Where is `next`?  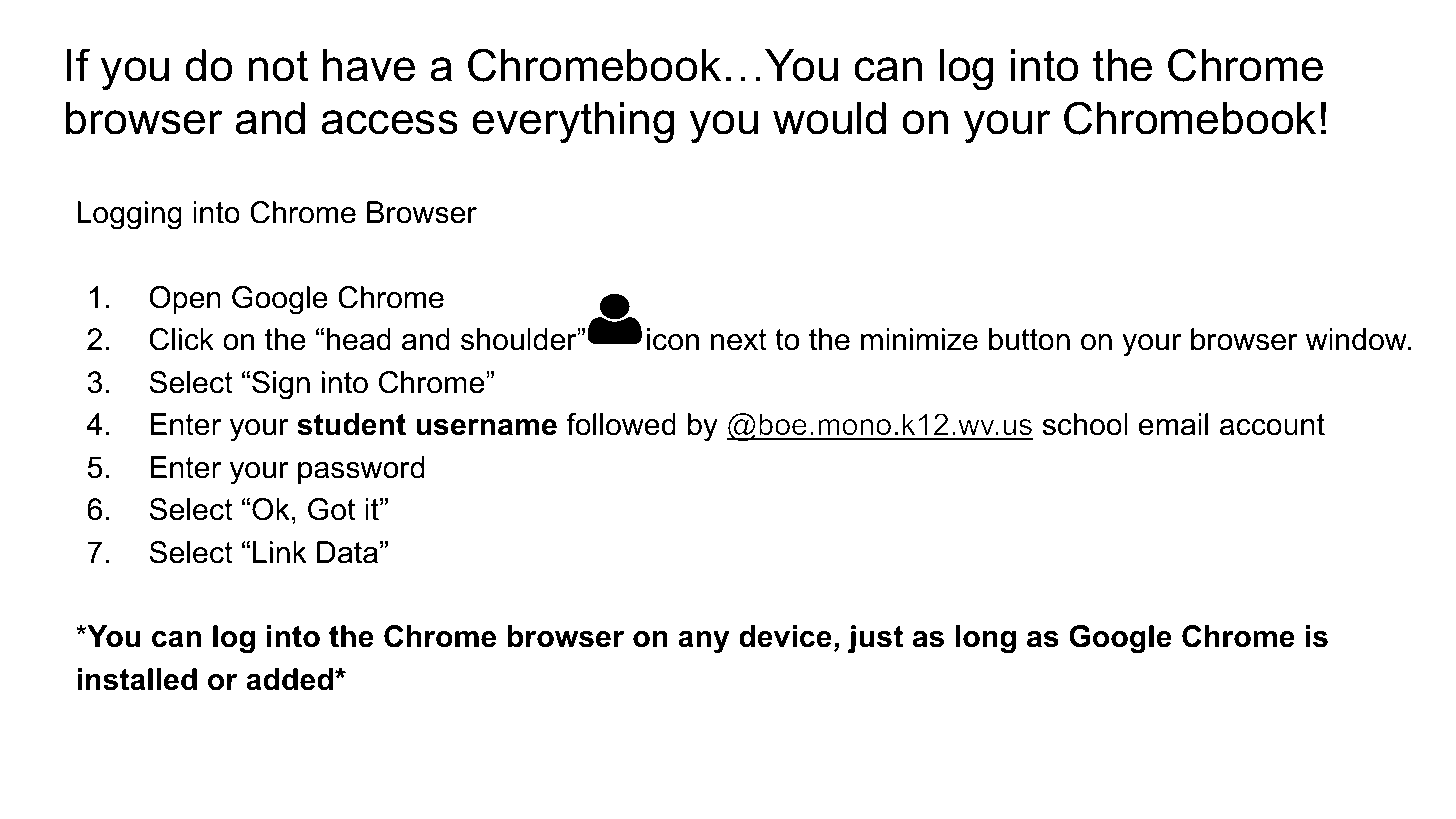
next is located at coordinates (739, 340).
